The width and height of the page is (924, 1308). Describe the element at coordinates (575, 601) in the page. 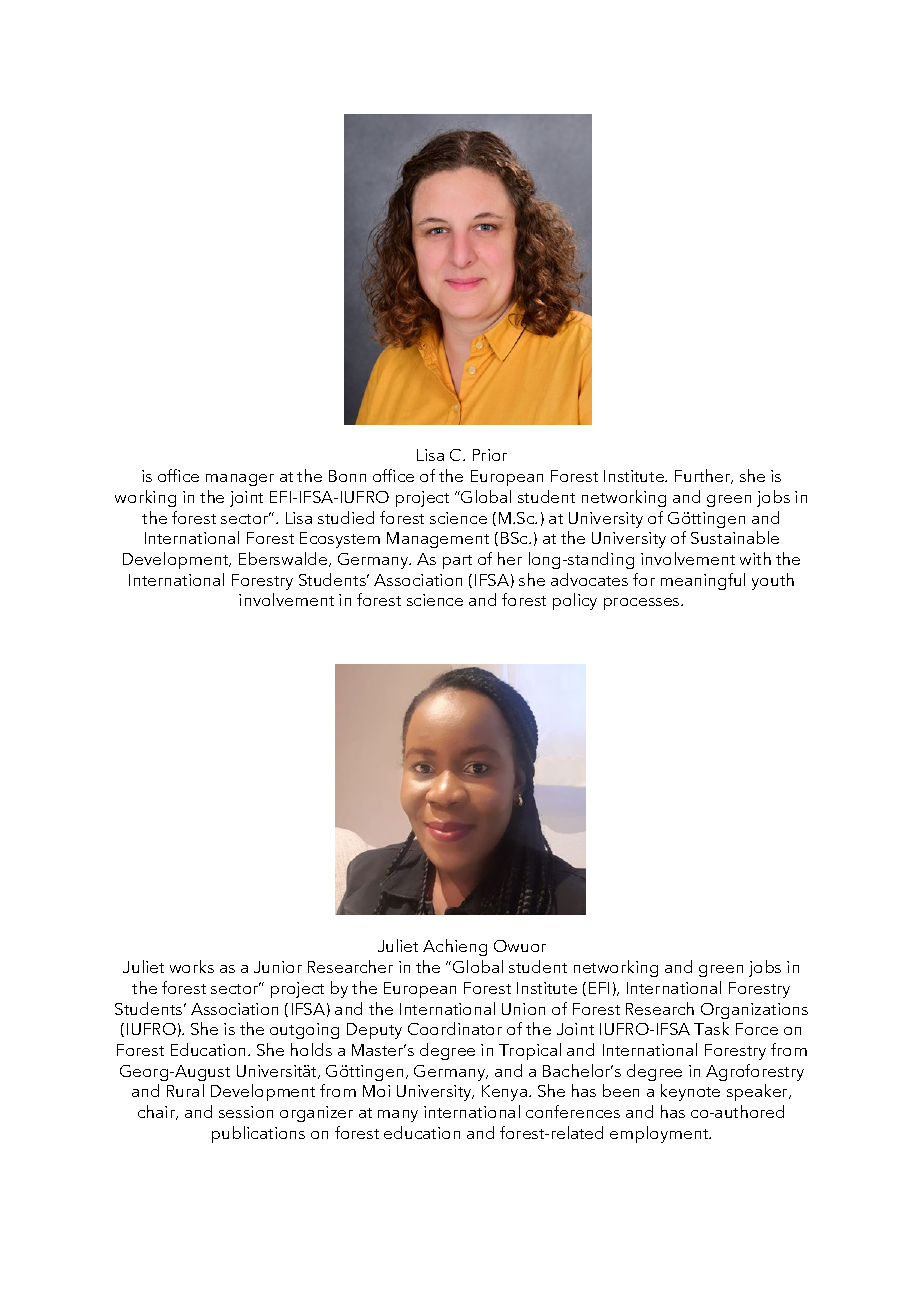

I see `policy` at that location.
